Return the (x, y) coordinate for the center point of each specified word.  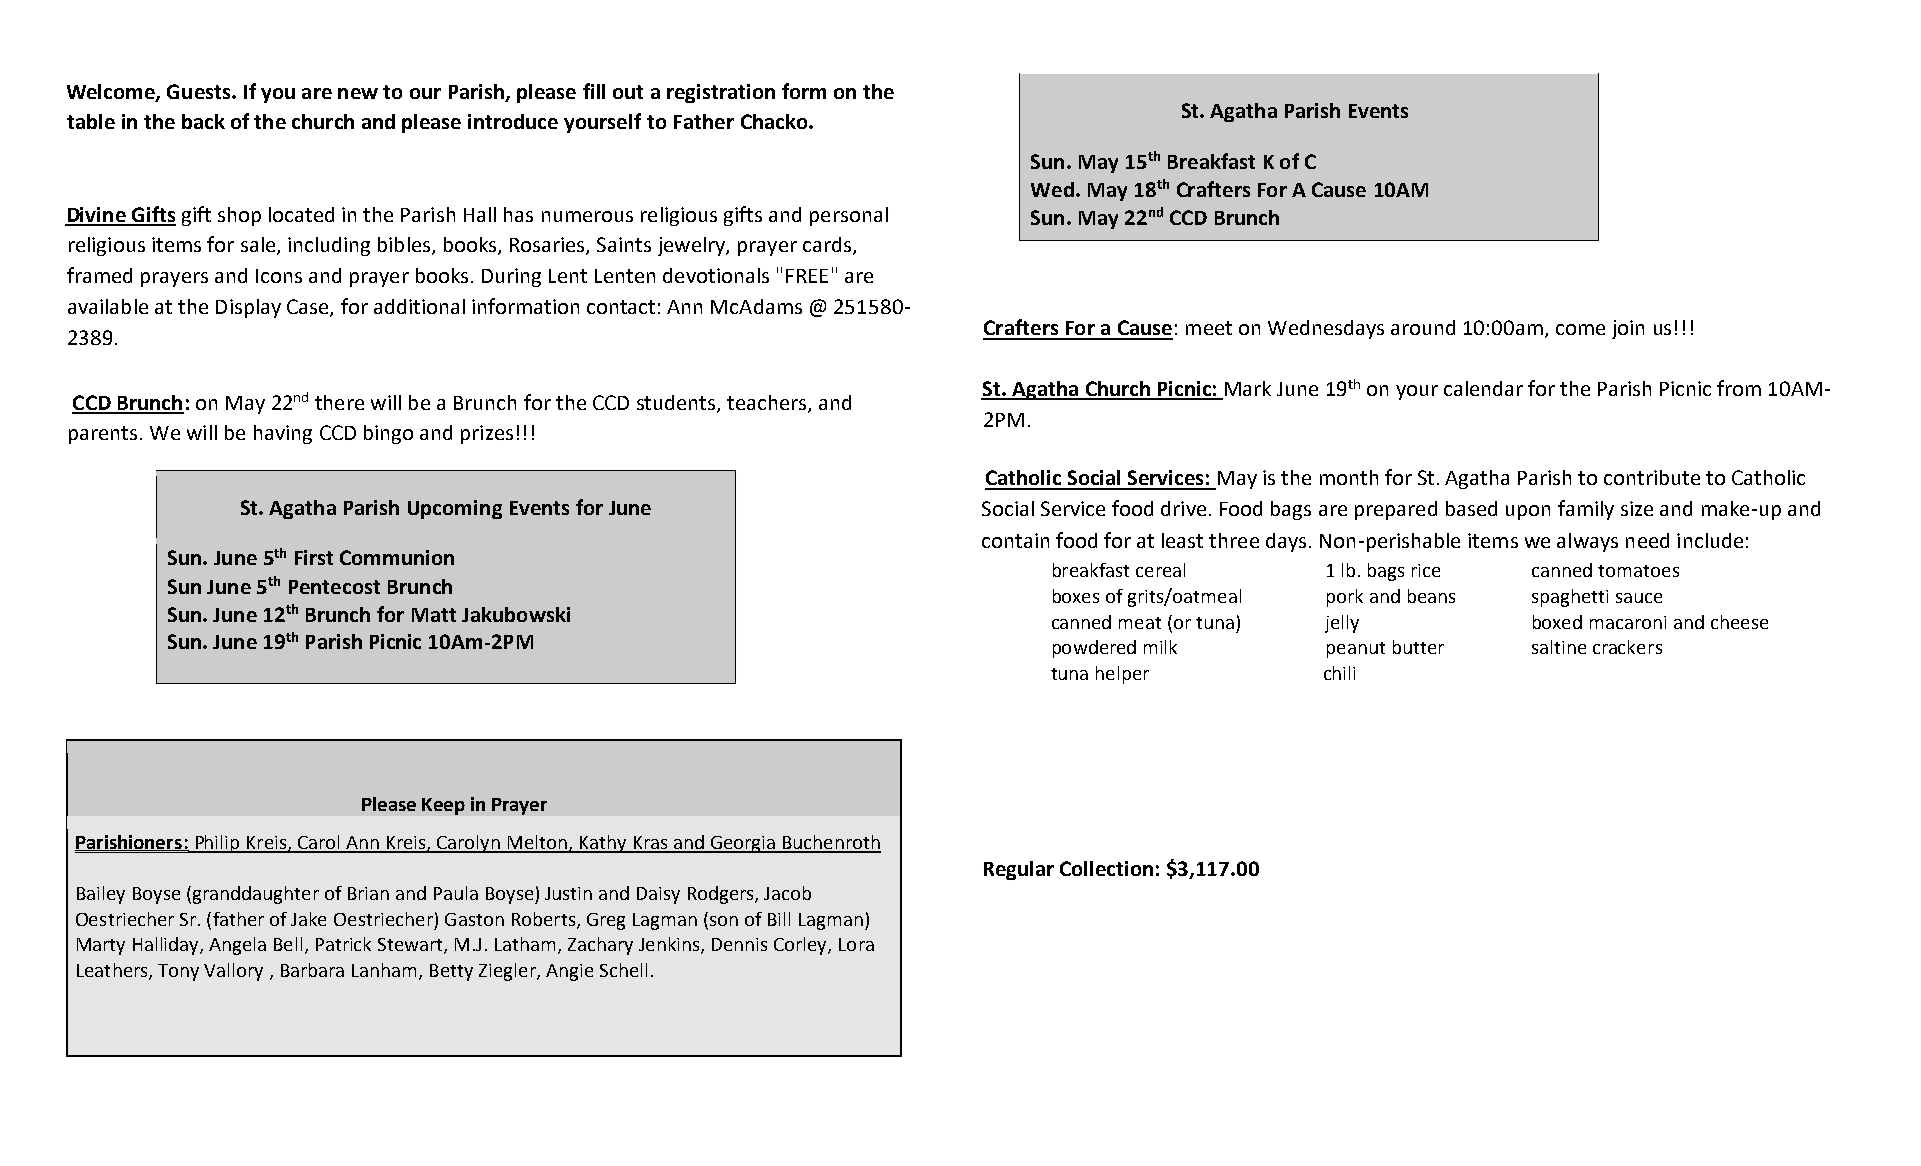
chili (1339, 673)
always (1587, 542)
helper (1122, 675)
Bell (288, 944)
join (1628, 329)
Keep (443, 806)
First (314, 557)
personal (849, 216)
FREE (807, 276)
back (203, 121)
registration (721, 93)
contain (1015, 540)
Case (309, 308)
